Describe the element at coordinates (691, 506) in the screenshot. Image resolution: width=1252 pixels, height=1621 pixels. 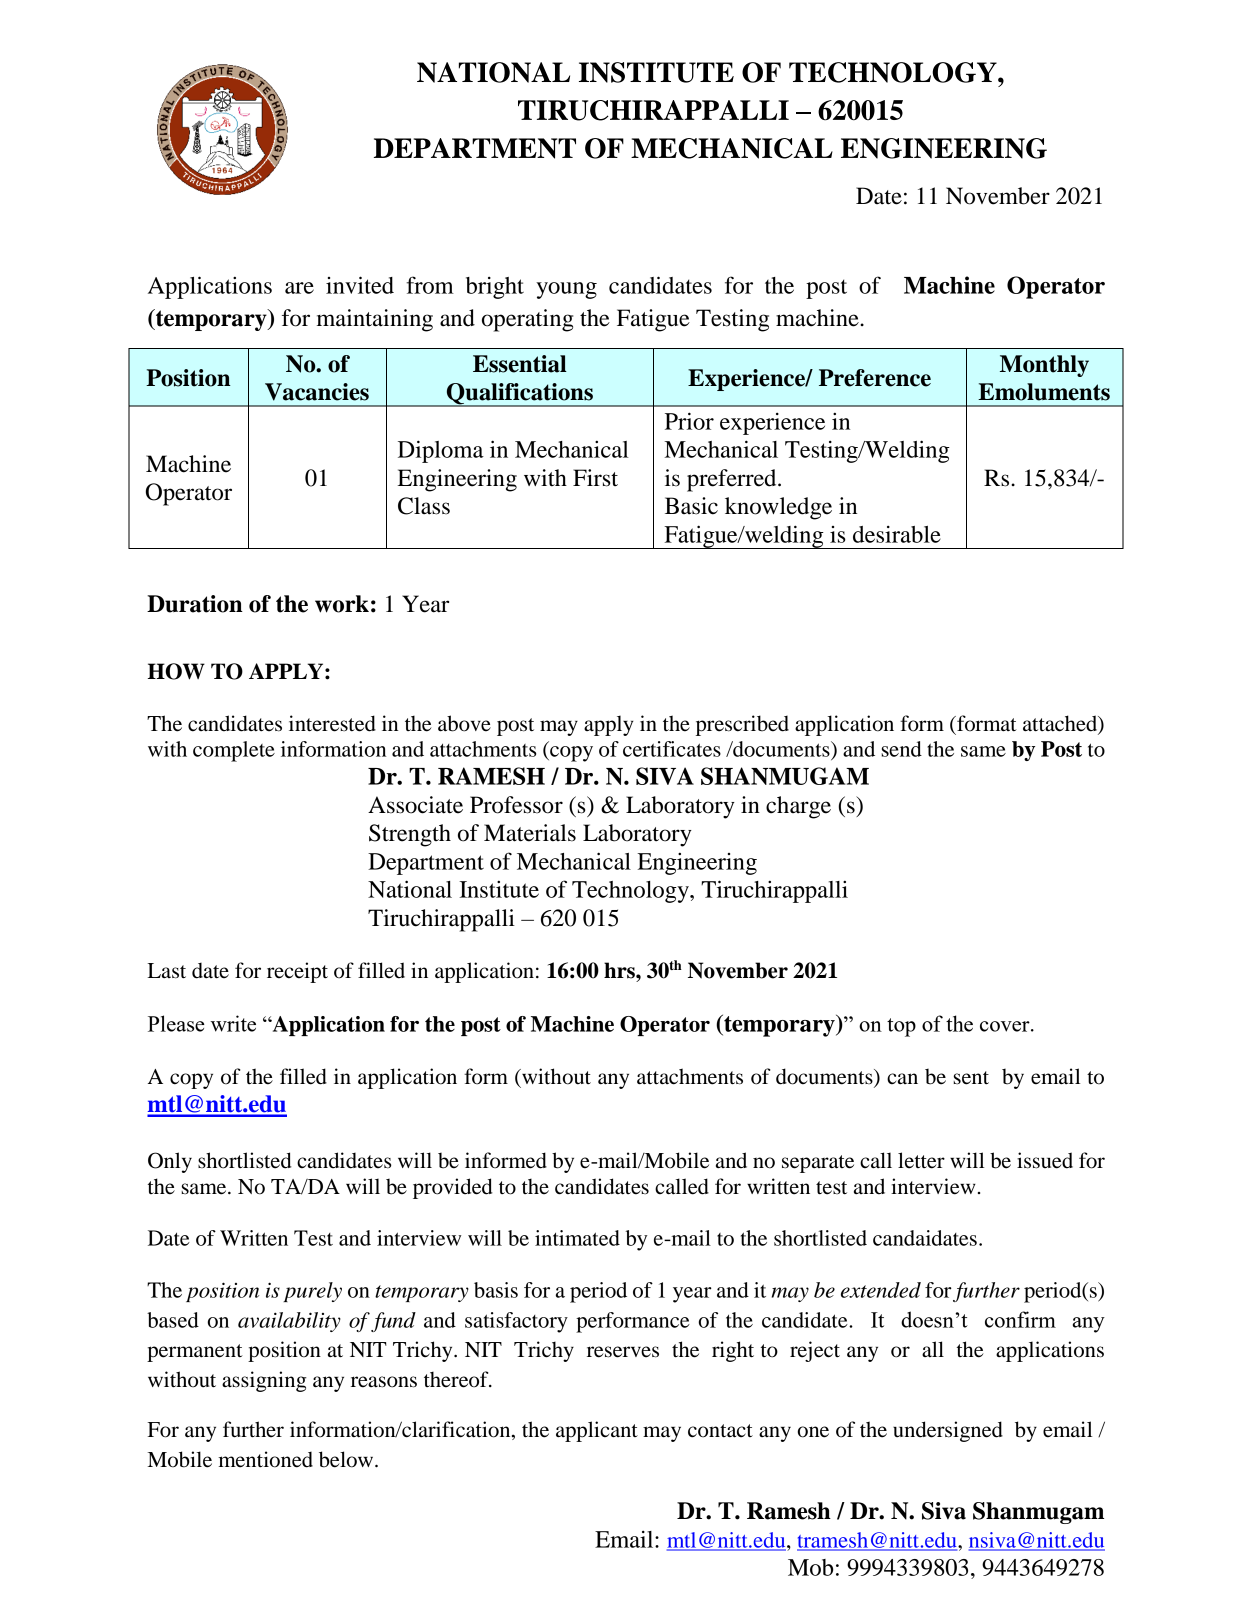
I see `Basic` at that location.
